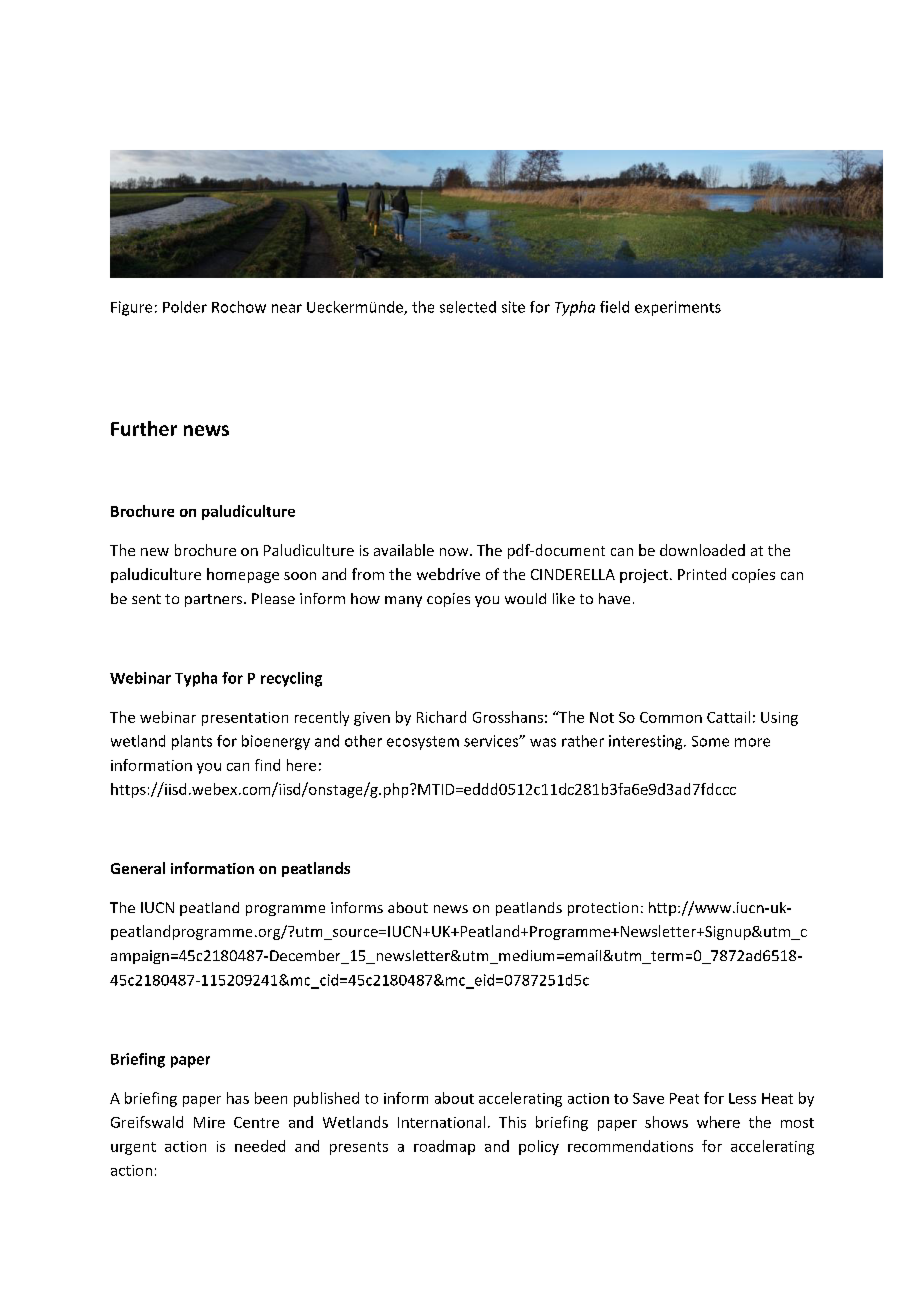 The width and height of the screenshot is (924, 1308). I want to click on protection, so click(603, 909).
